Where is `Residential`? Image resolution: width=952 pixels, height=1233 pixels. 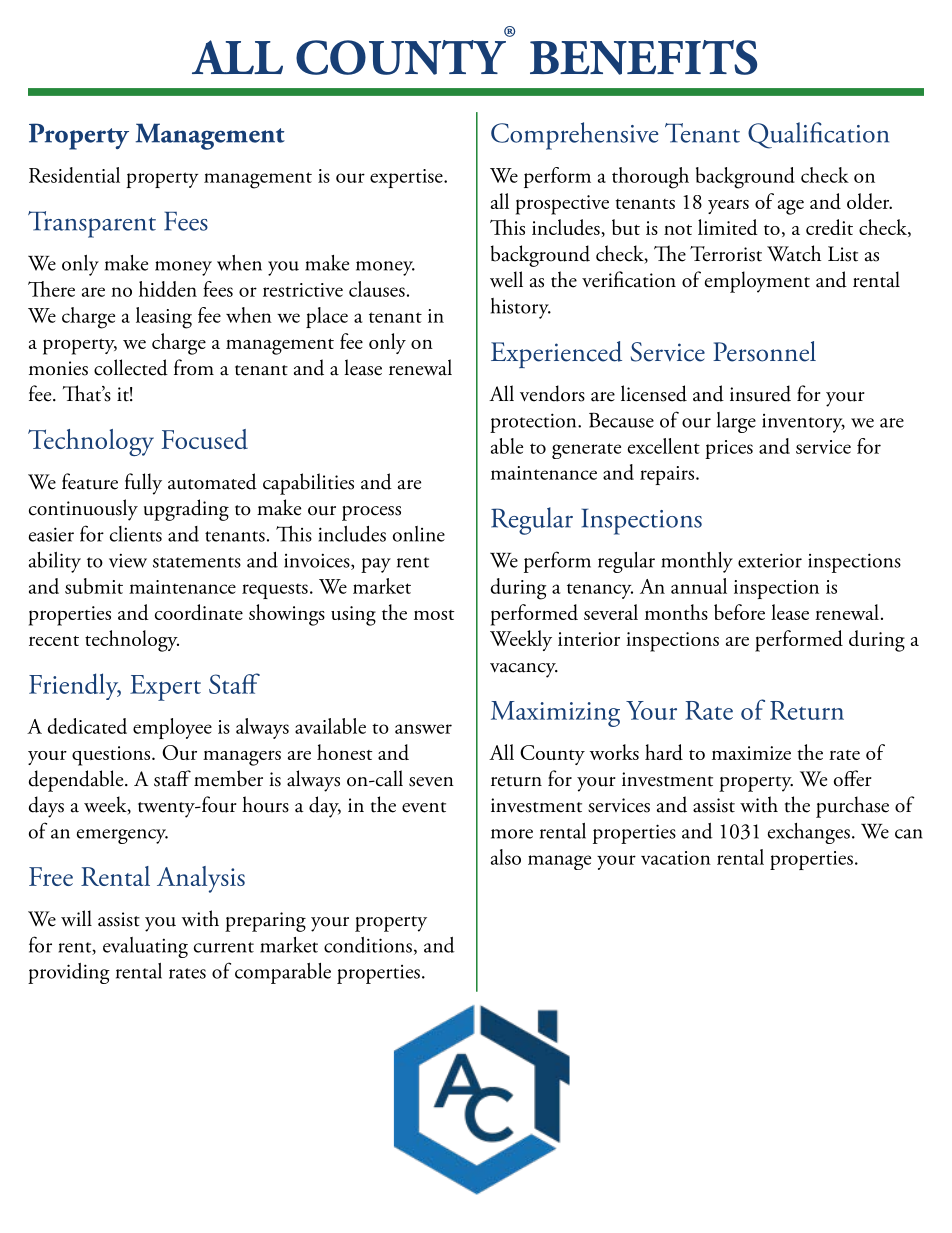
Residential is located at coordinates (74, 175).
